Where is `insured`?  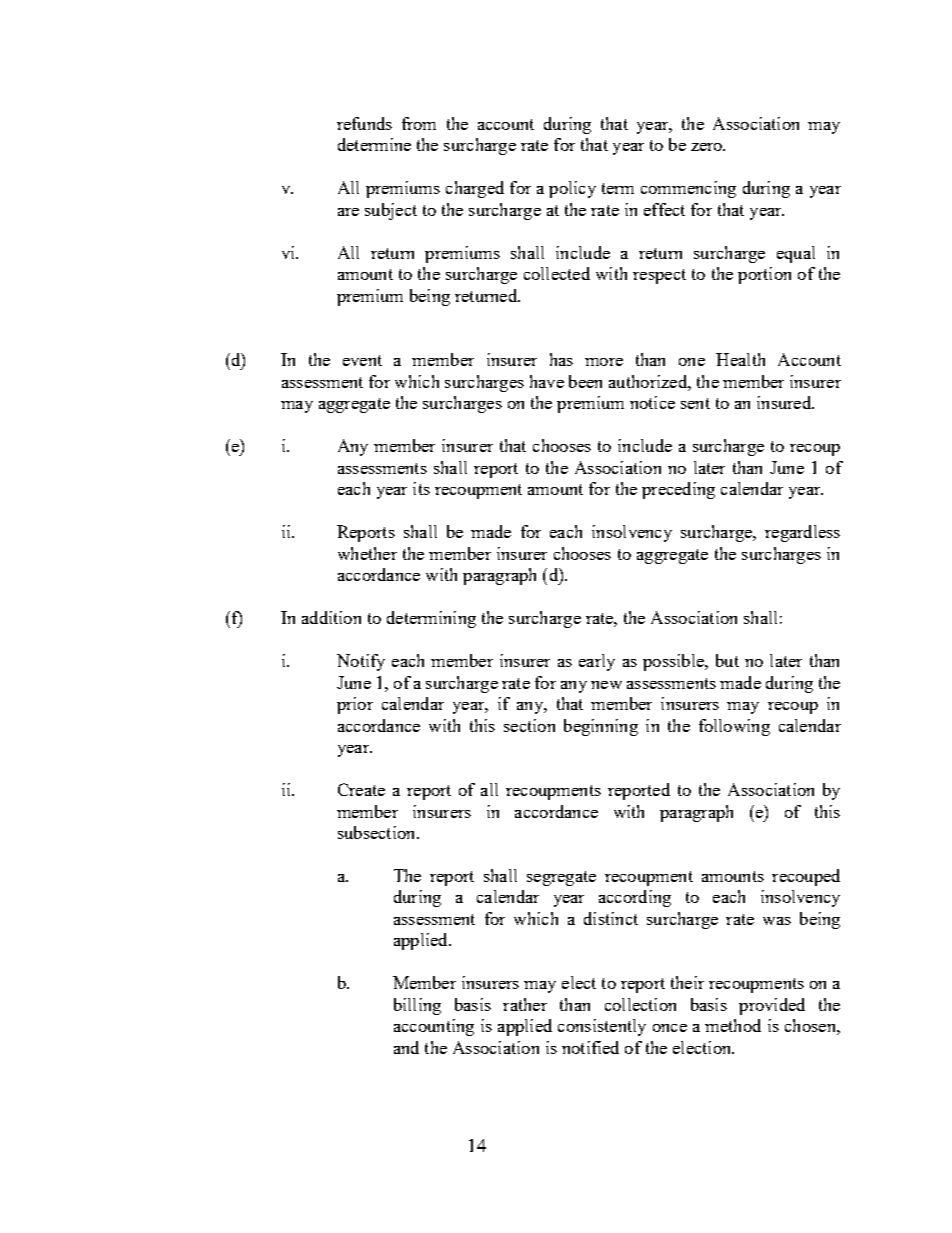
insured is located at coordinates (785, 402).
